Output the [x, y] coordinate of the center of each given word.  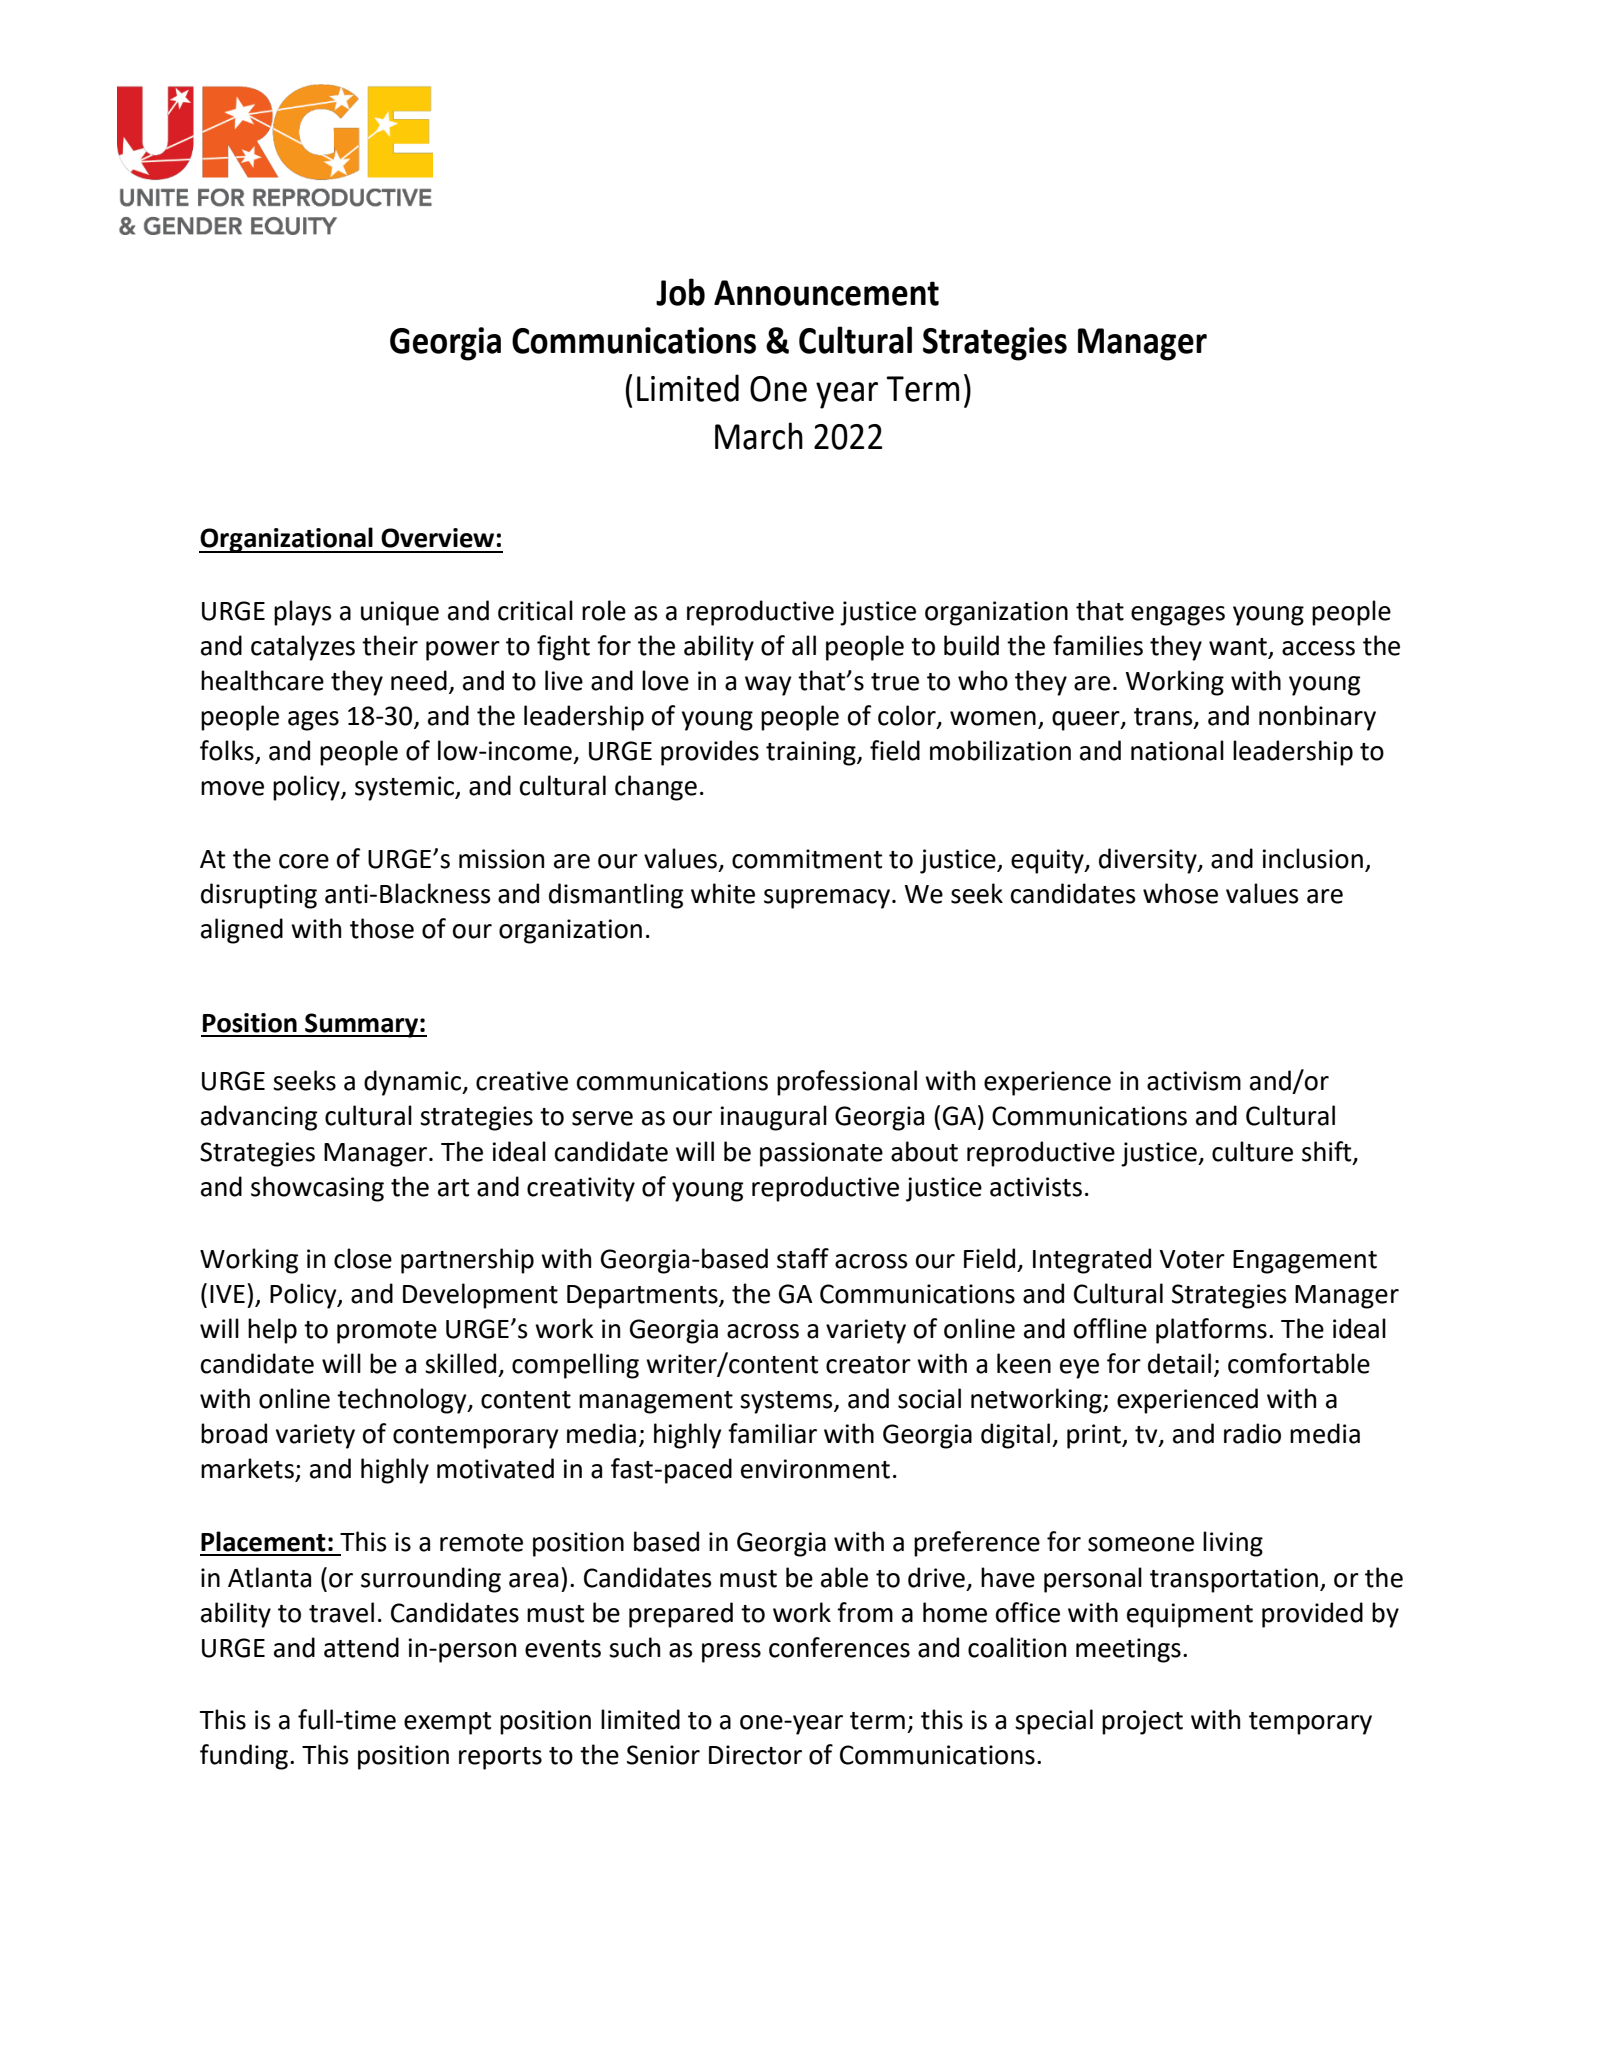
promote [387, 1332]
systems [787, 1402]
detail [1179, 1363]
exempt [447, 1723]
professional [847, 1083]
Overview [437, 538]
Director [755, 1755]
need [419, 680]
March [759, 436]
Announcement [826, 293]
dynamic [414, 1083]
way [768, 686]
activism [1194, 1081]
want [1239, 648]
